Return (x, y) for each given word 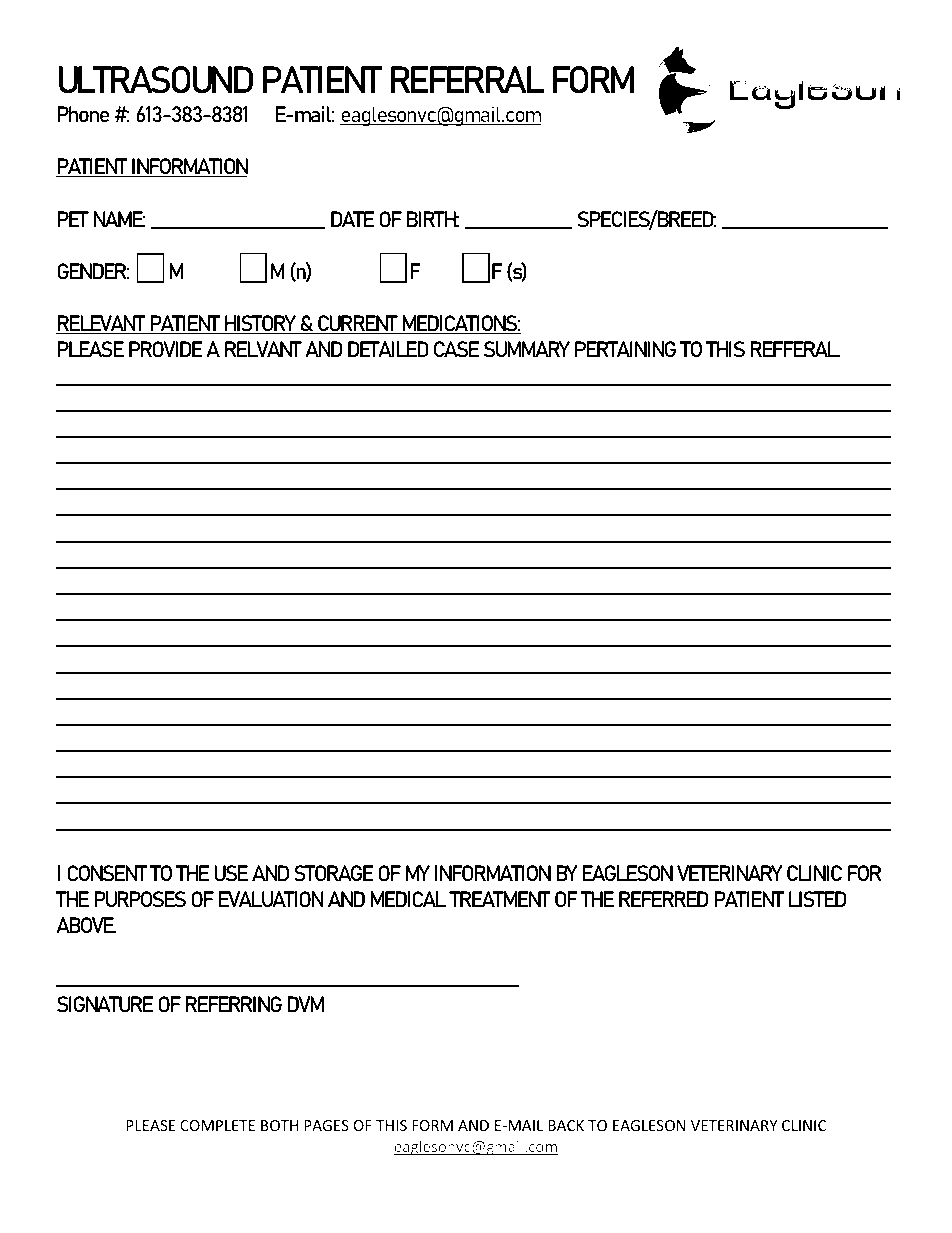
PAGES (326, 1125)
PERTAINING (625, 349)
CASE (456, 349)
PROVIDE (166, 349)
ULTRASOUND (156, 80)
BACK (566, 1125)
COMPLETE (217, 1125)
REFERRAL (468, 79)
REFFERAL (795, 349)
